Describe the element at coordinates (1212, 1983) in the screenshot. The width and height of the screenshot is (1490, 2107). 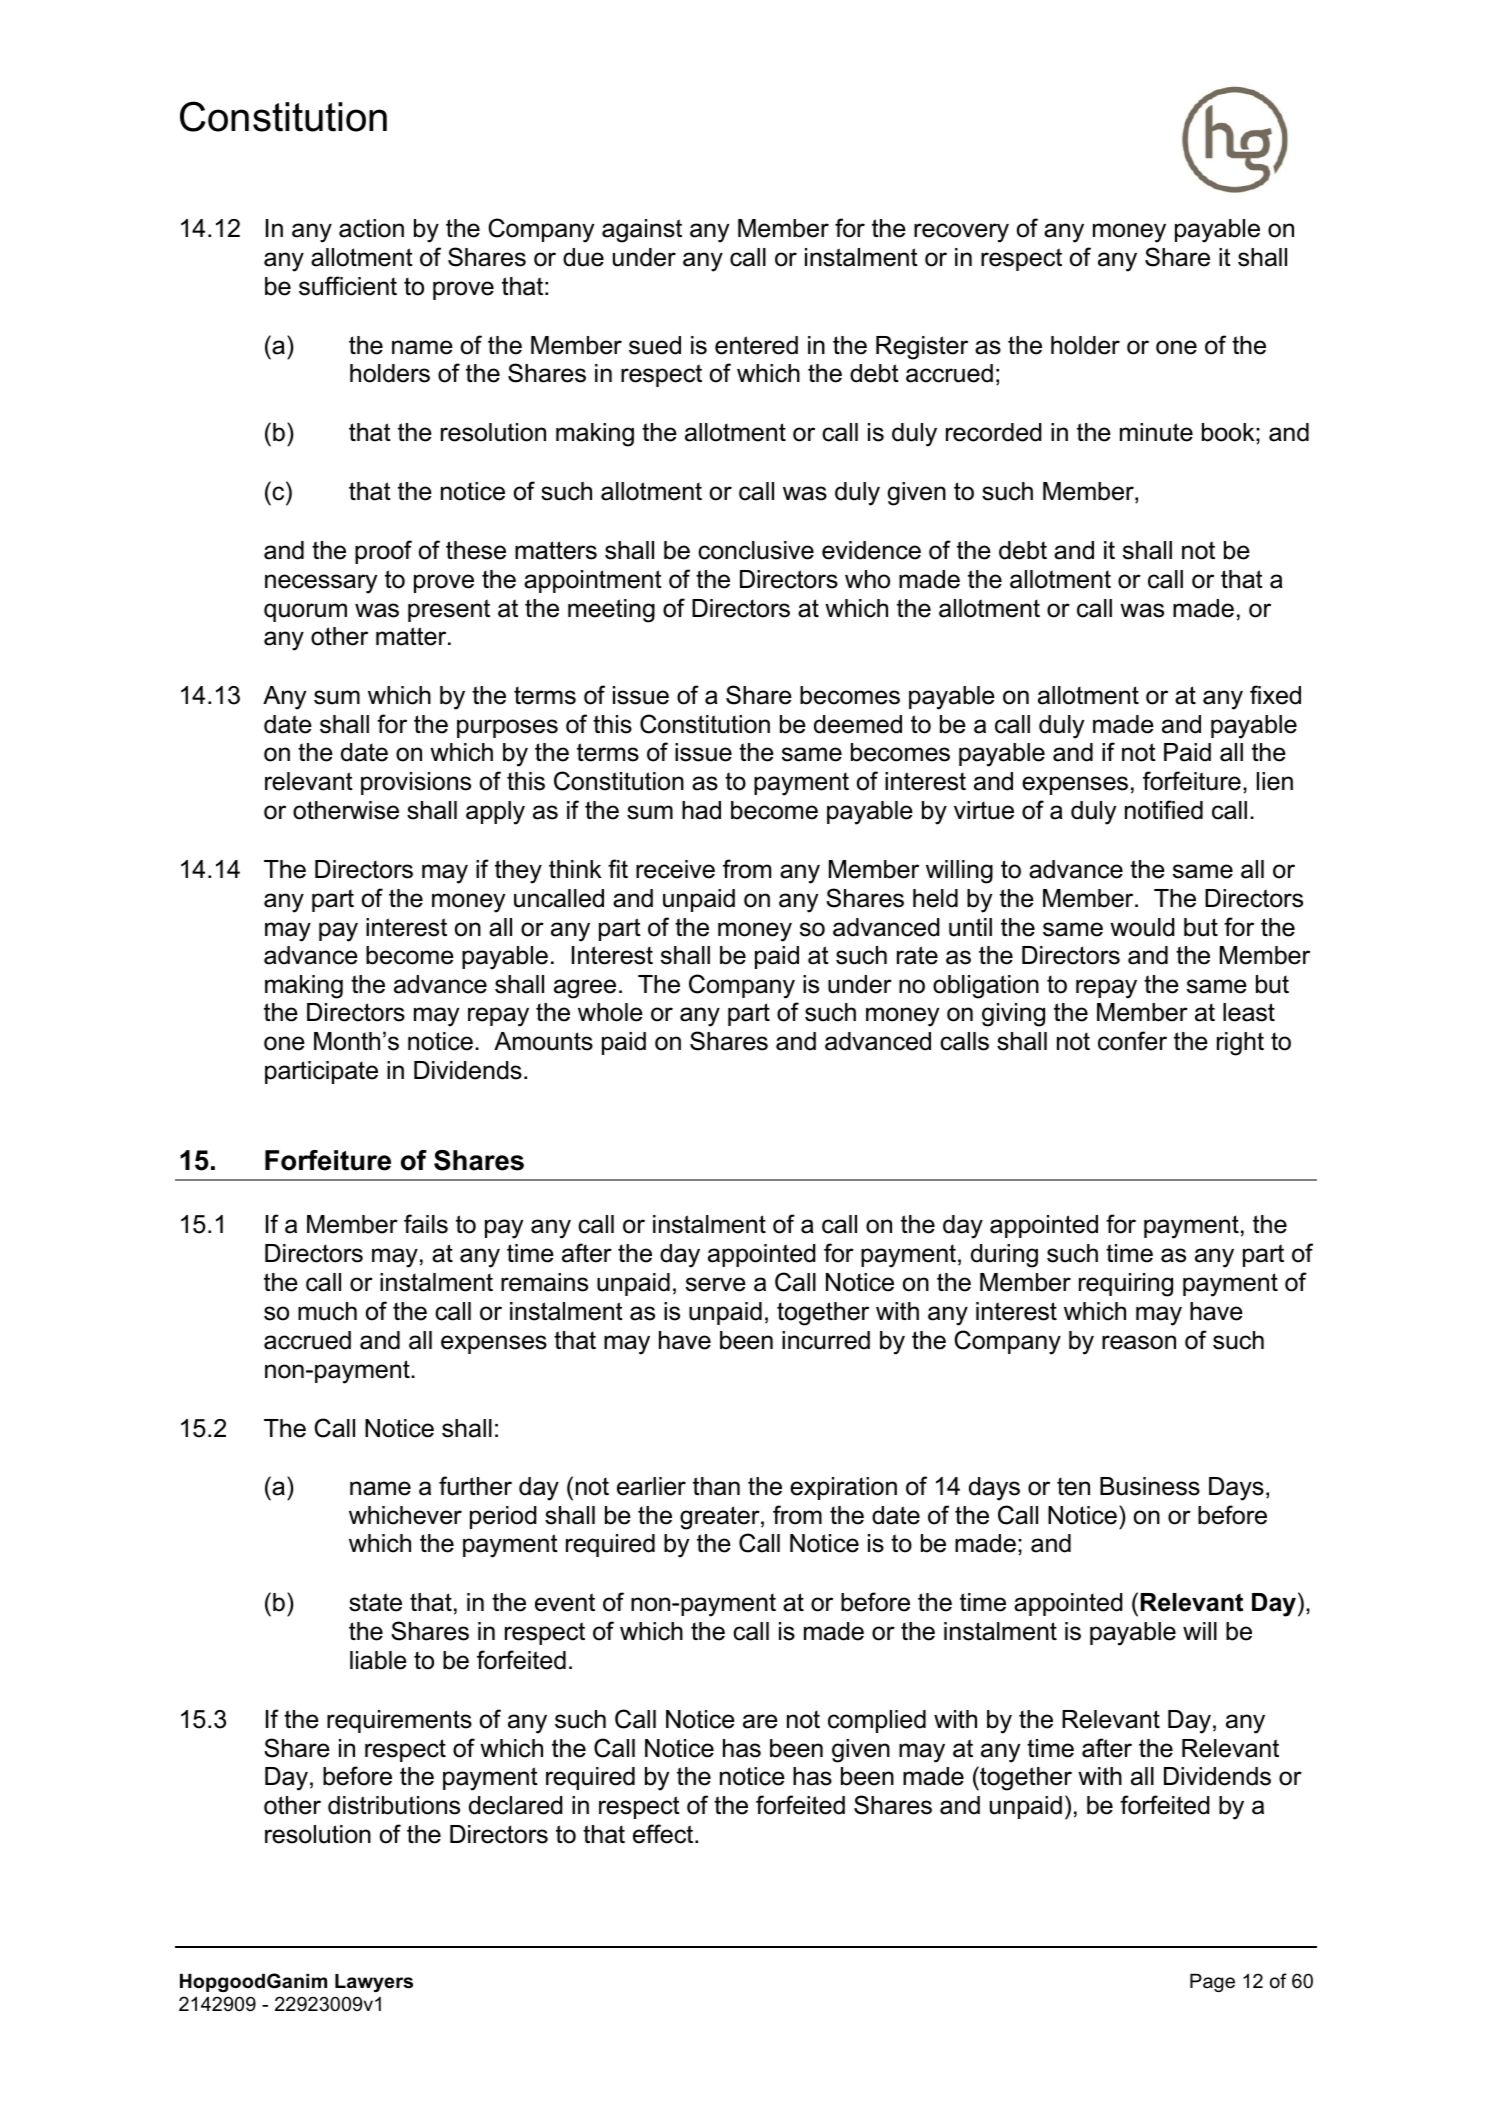
I see `Page` at that location.
